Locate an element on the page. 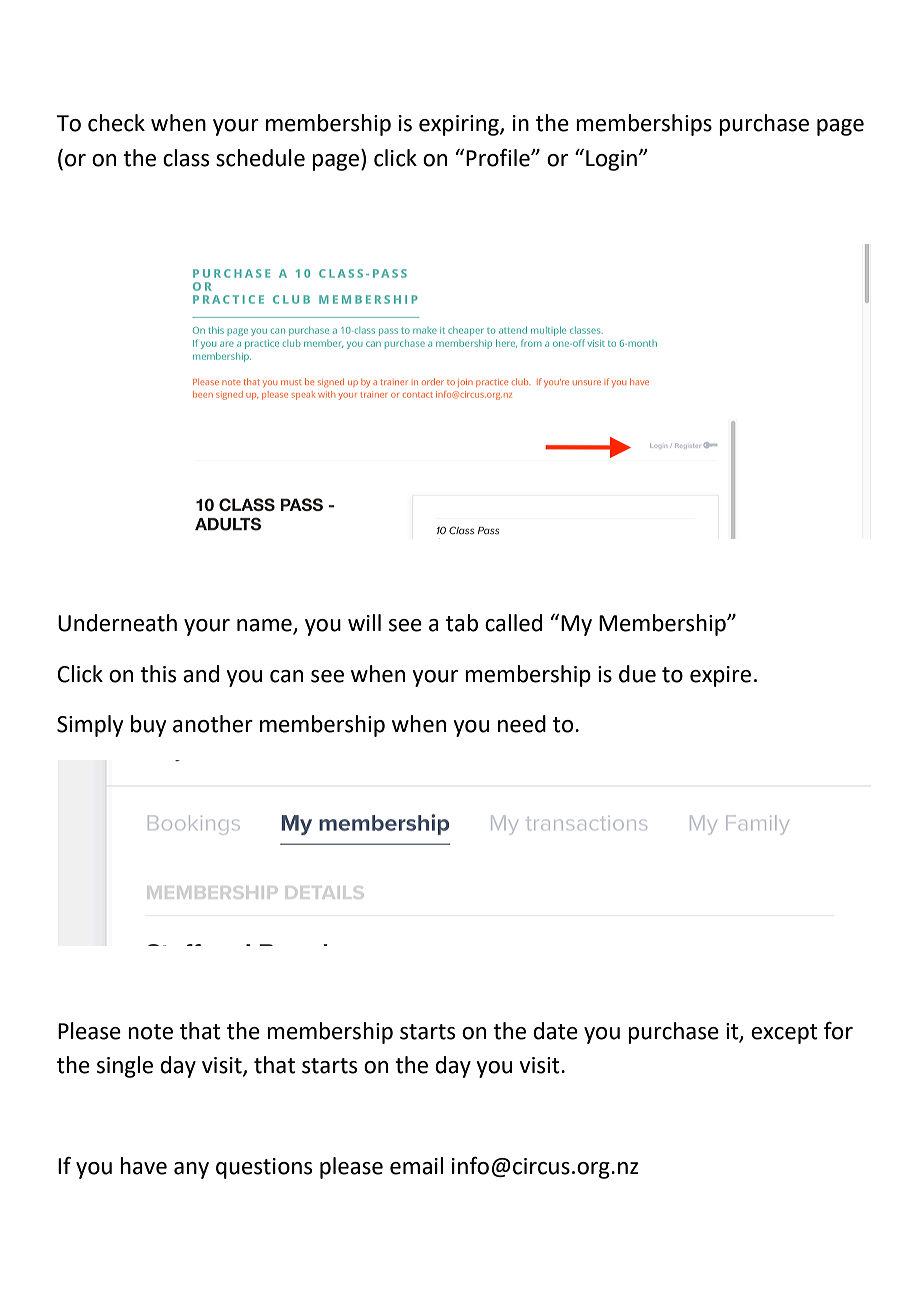  due is located at coordinates (637, 674).
